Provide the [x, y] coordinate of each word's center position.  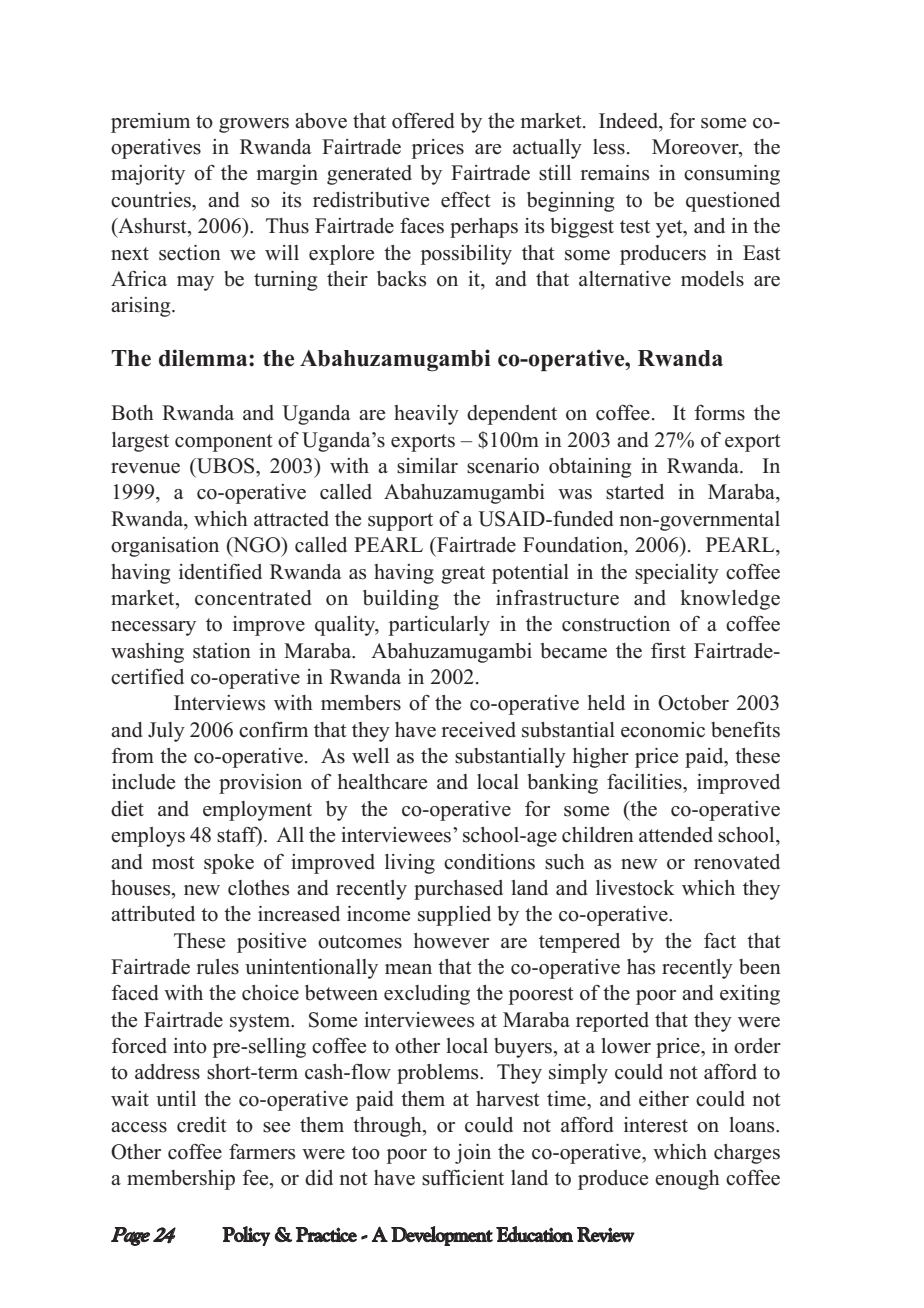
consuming [732, 175]
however [451, 941]
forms [720, 413]
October [693, 703]
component [224, 443]
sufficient [463, 1178]
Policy [246, 1236]
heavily [426, 415]
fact [720, 941]
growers [254, 125]
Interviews [219, 703]
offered [423, 121]
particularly [439, 626]
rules [217, 967]
